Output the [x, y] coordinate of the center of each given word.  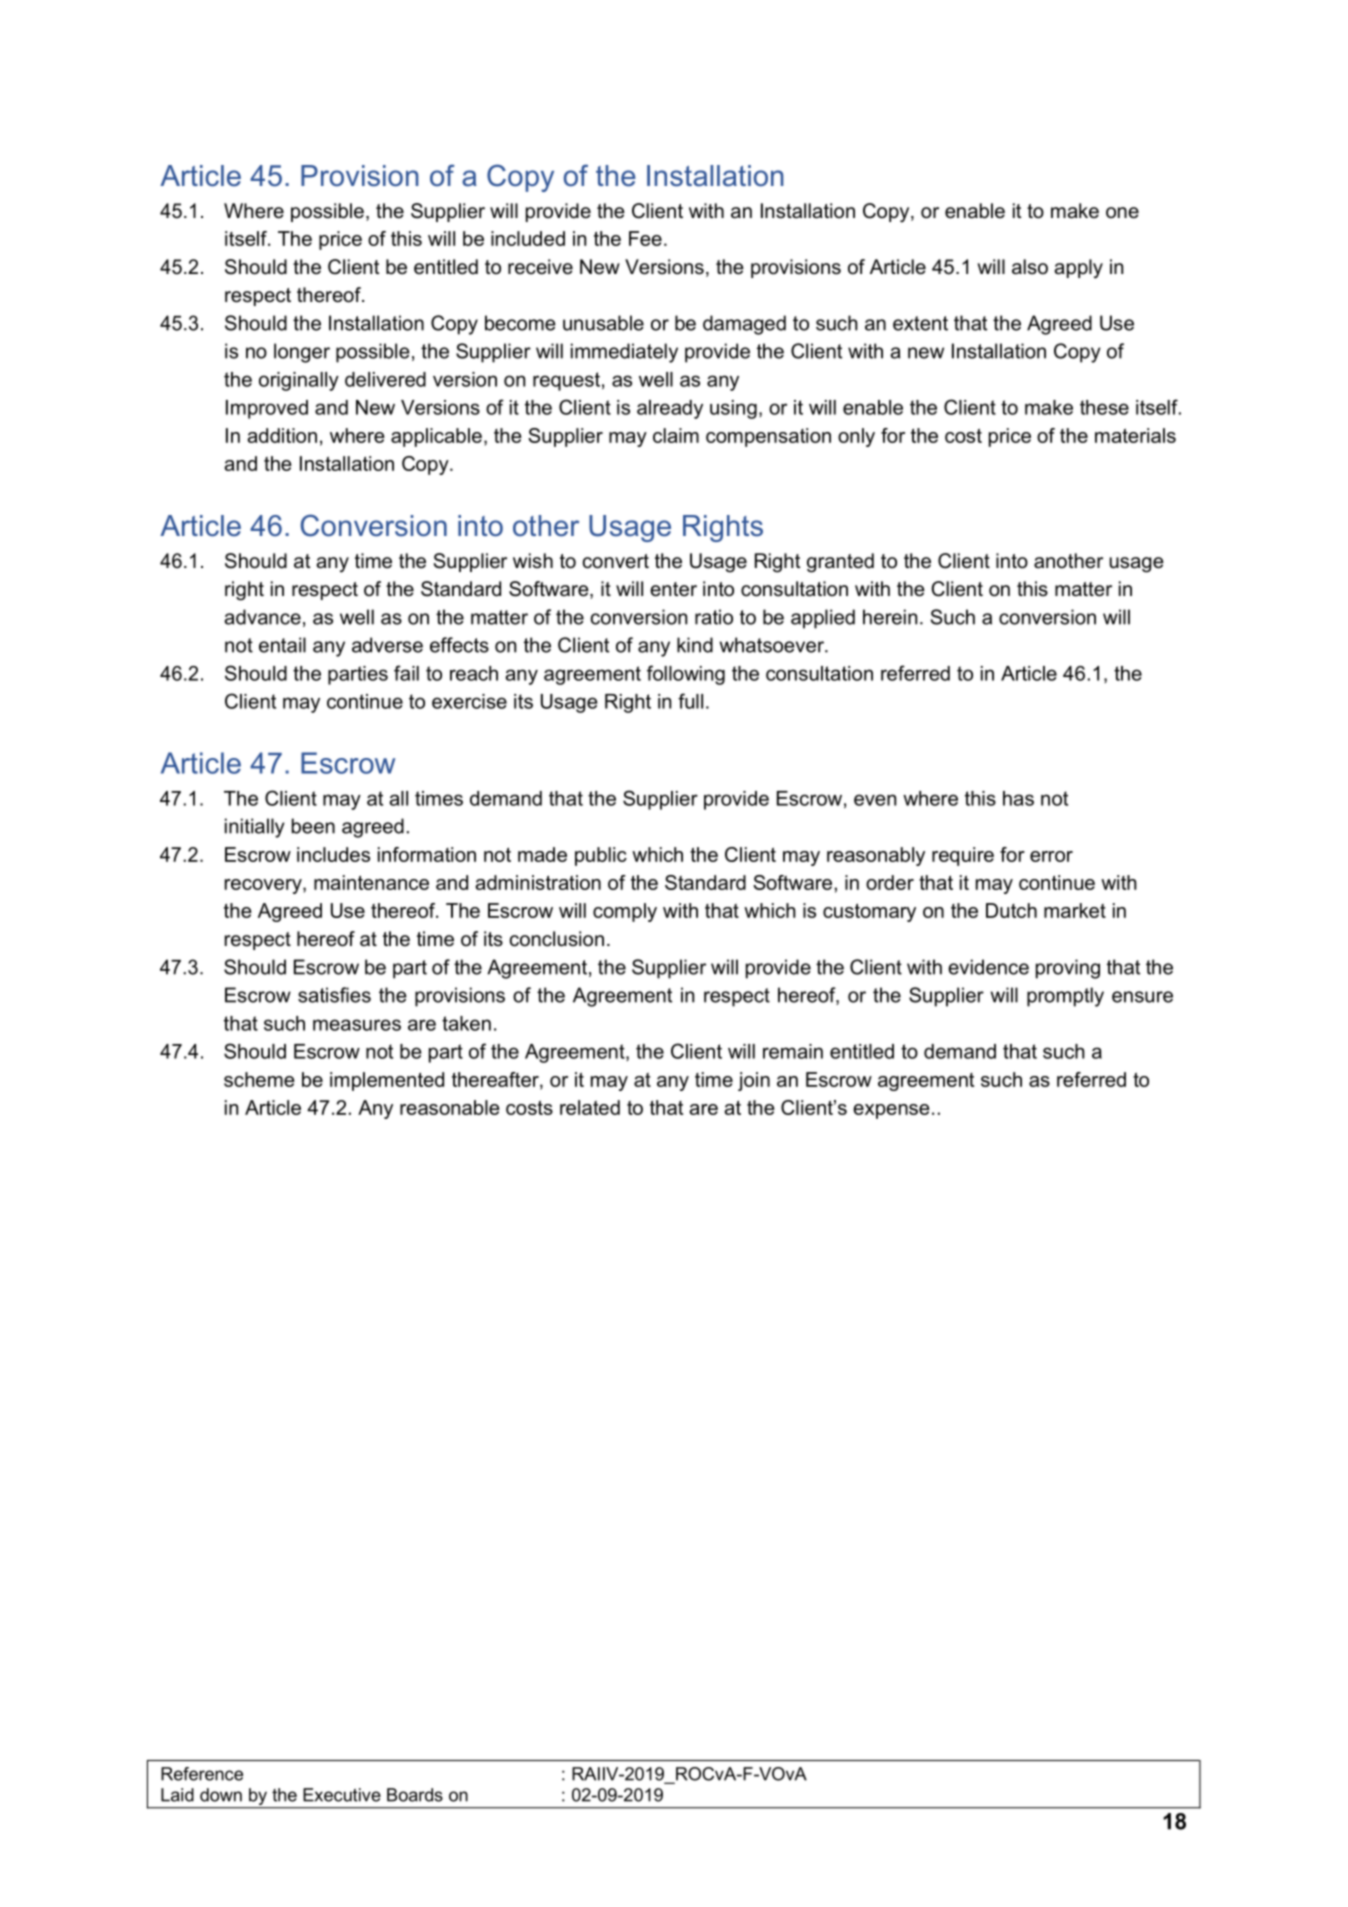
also [1030, 267]
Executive [342, 1795]
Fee [645, 238]
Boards [415, 1795]
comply [625, 912]
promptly [1065, 997]
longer [302, 353]
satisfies [334, 995]
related [590, 1107]
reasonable [450, 1107]
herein [890, 617]
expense [891, 1111]
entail [282, 645]
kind [695, 645]
